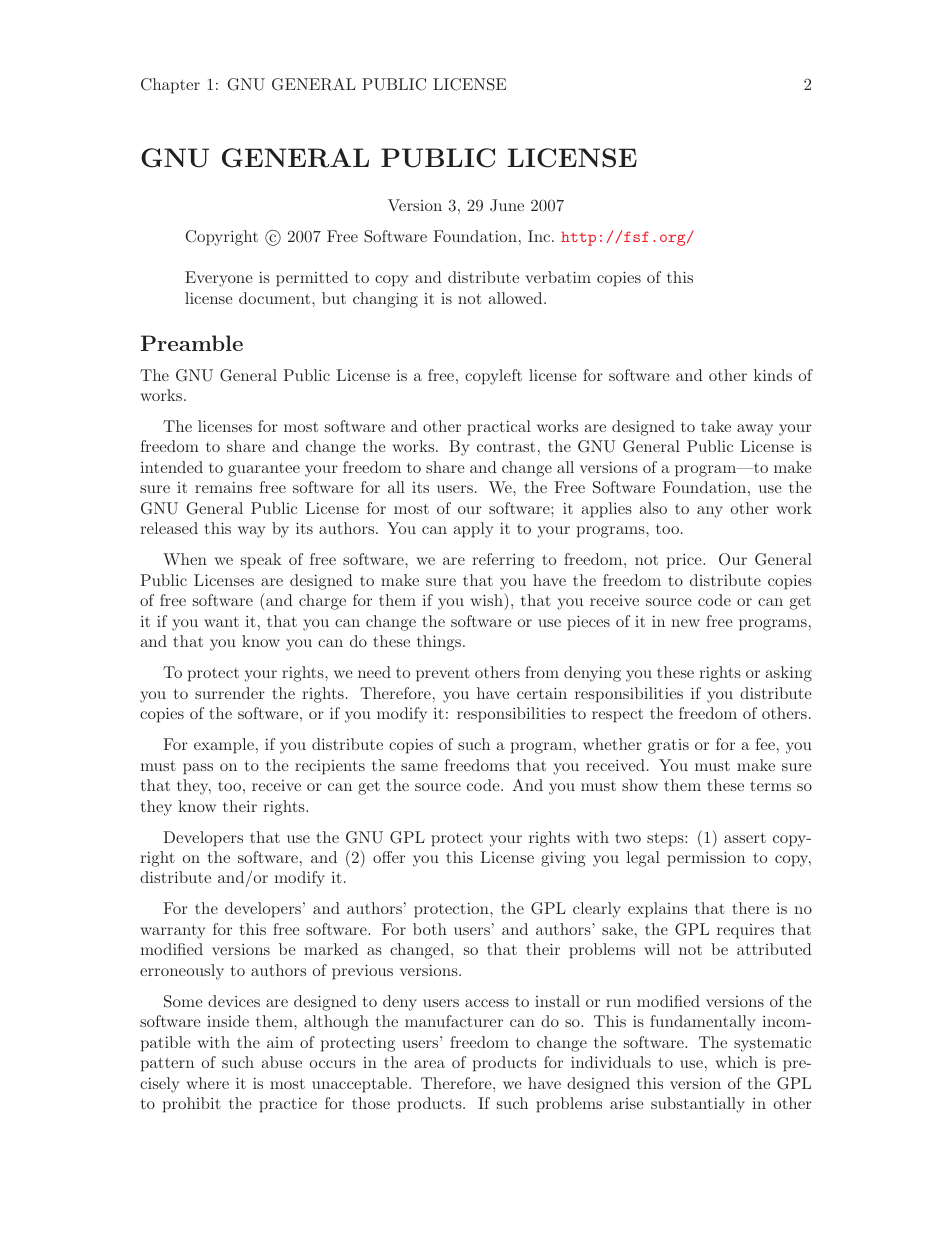 The image size is (952, 1233). What do you see at coordinates (282, 1062) in the image?
I see `abuse` at bounding box center [282, 1062].
